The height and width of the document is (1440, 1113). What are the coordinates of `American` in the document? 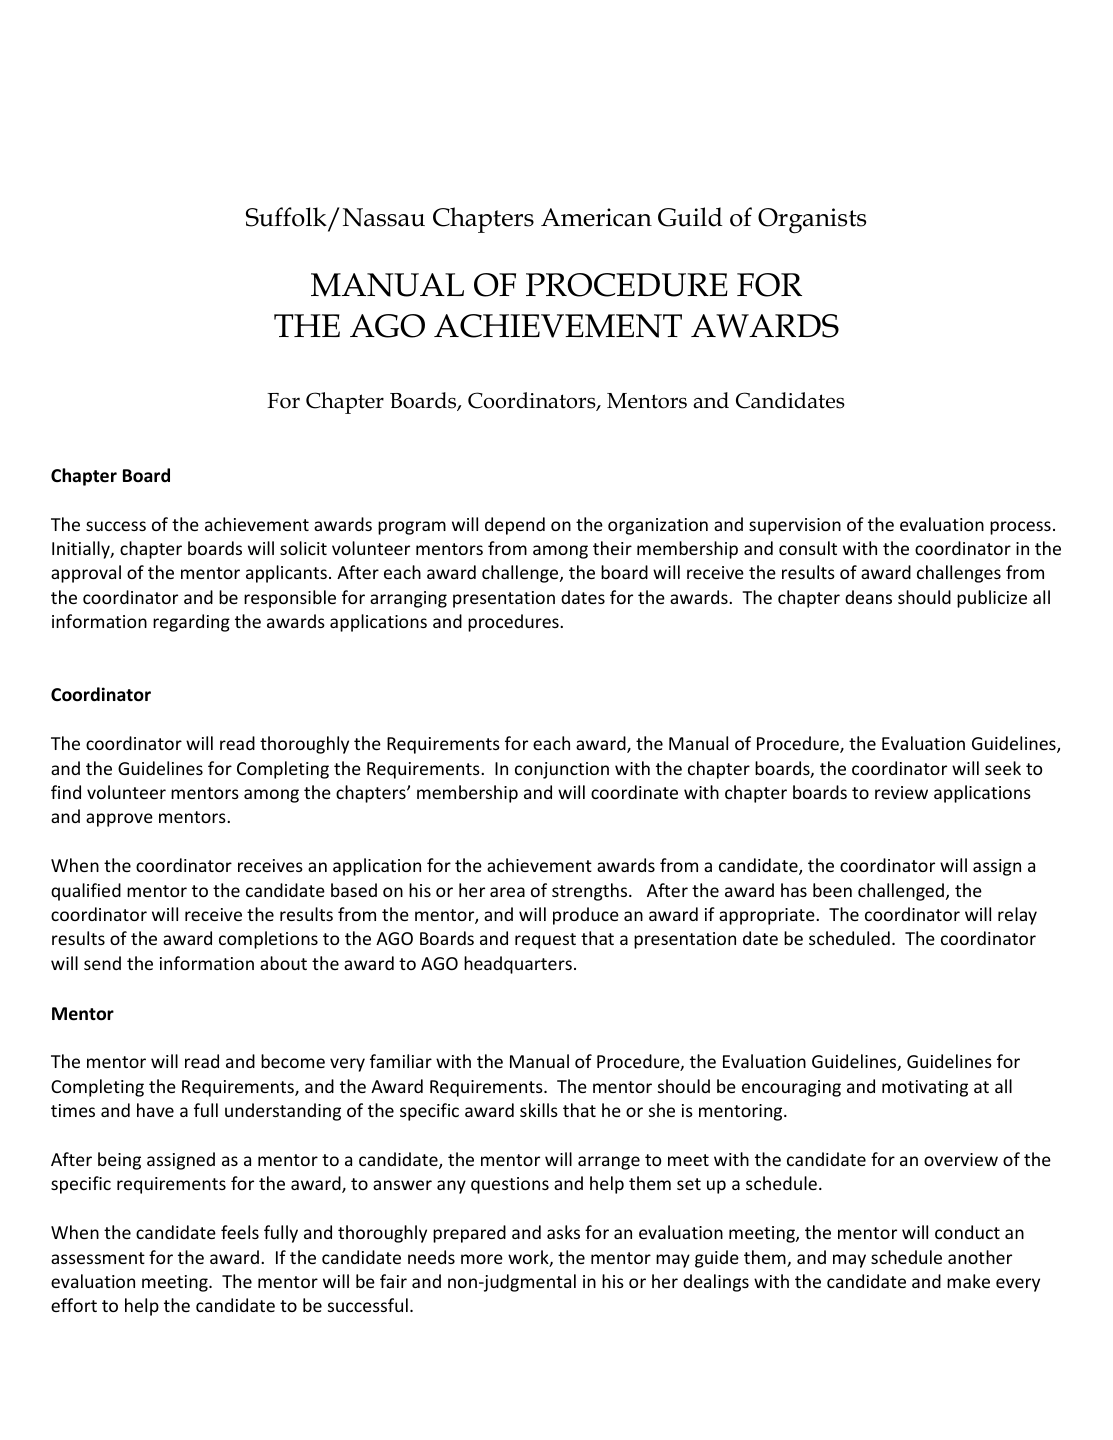 It's located at (596, 217).
